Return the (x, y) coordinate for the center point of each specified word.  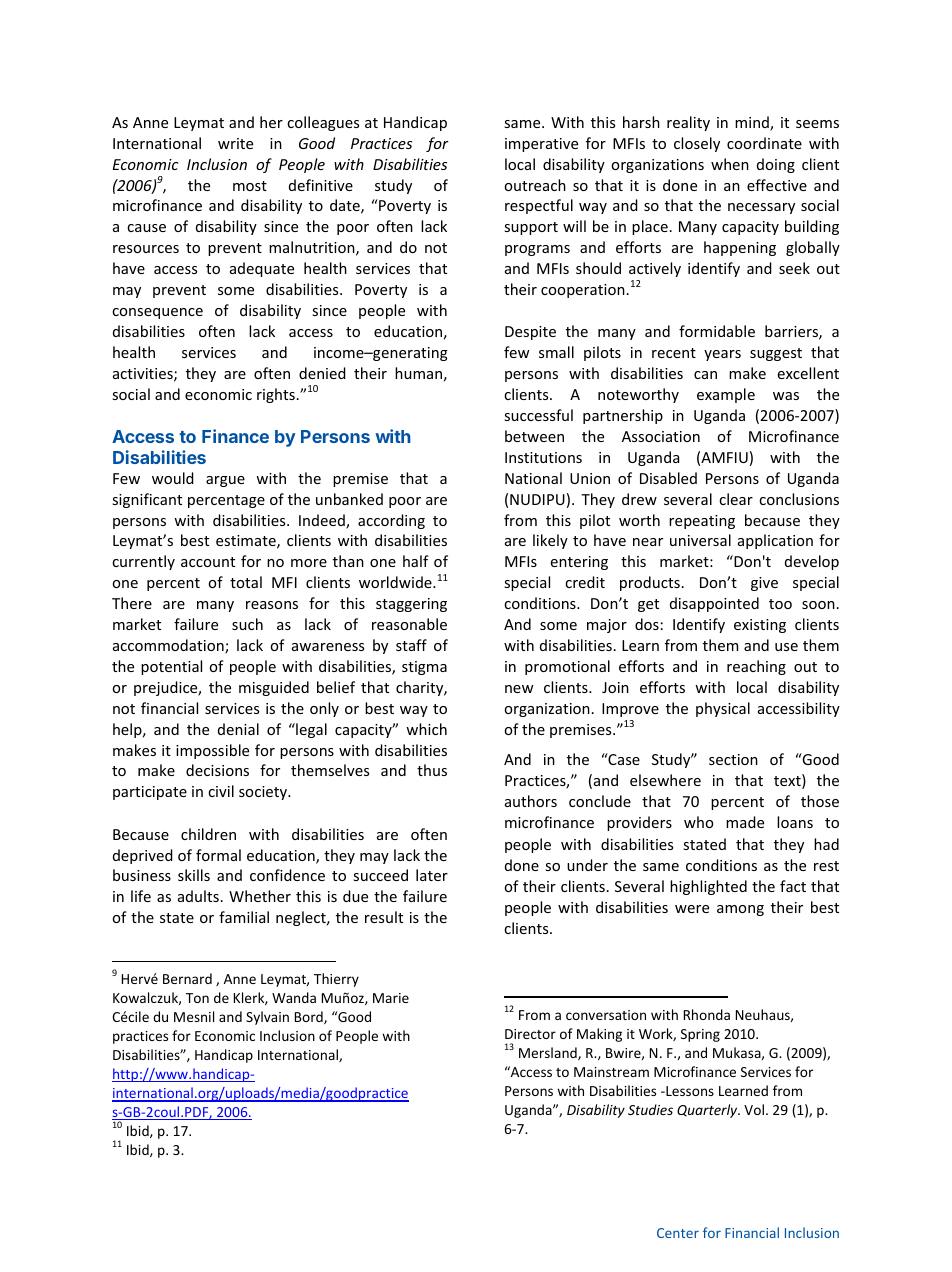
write (235, 143)
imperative (541, 145)
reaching (756, 667)
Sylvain (267, 1018)
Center (678, 1233)
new (519, 689)
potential (171, 667)
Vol (754, 1109)
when (730, 164)
